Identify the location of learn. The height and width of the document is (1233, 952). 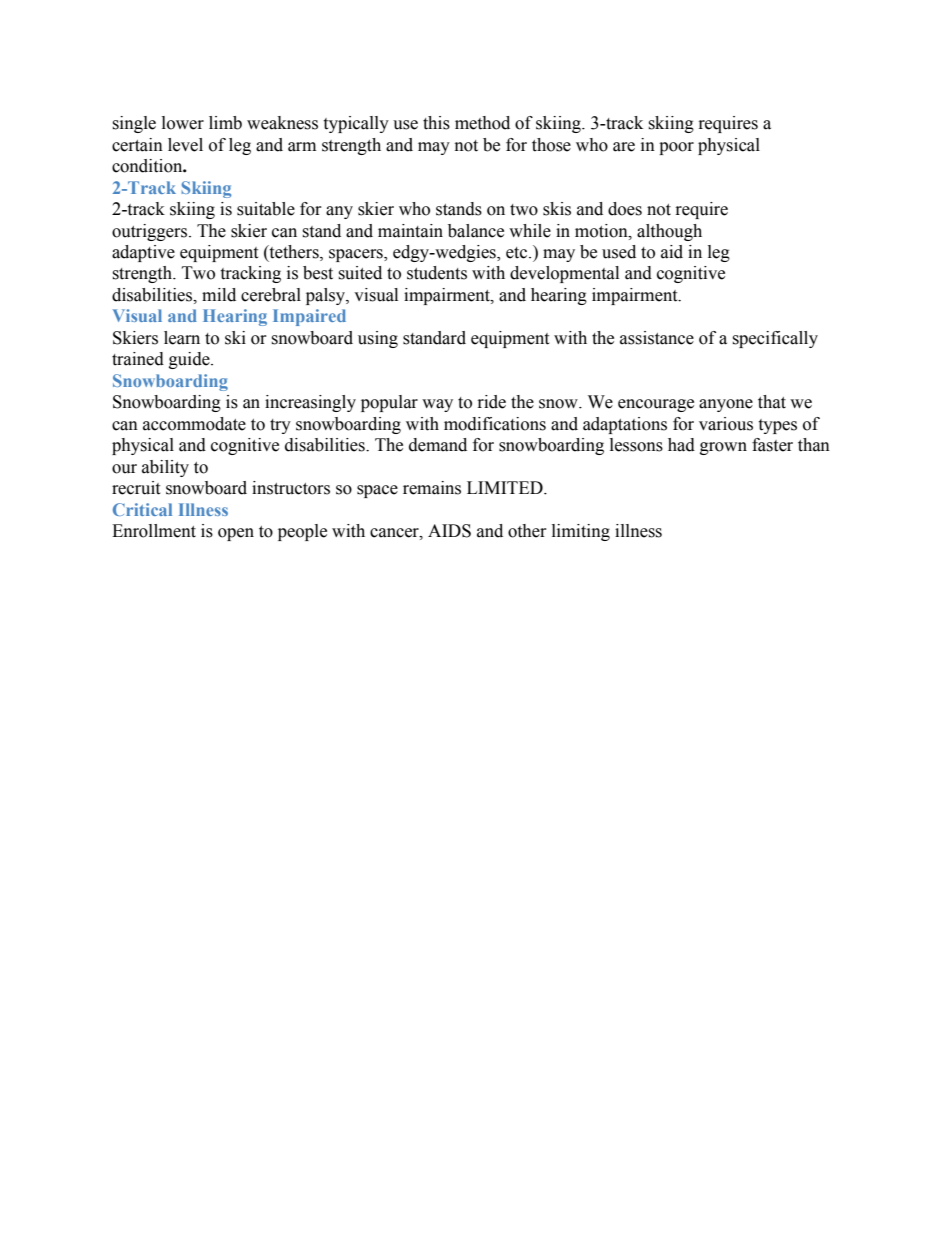
(182, 338).
